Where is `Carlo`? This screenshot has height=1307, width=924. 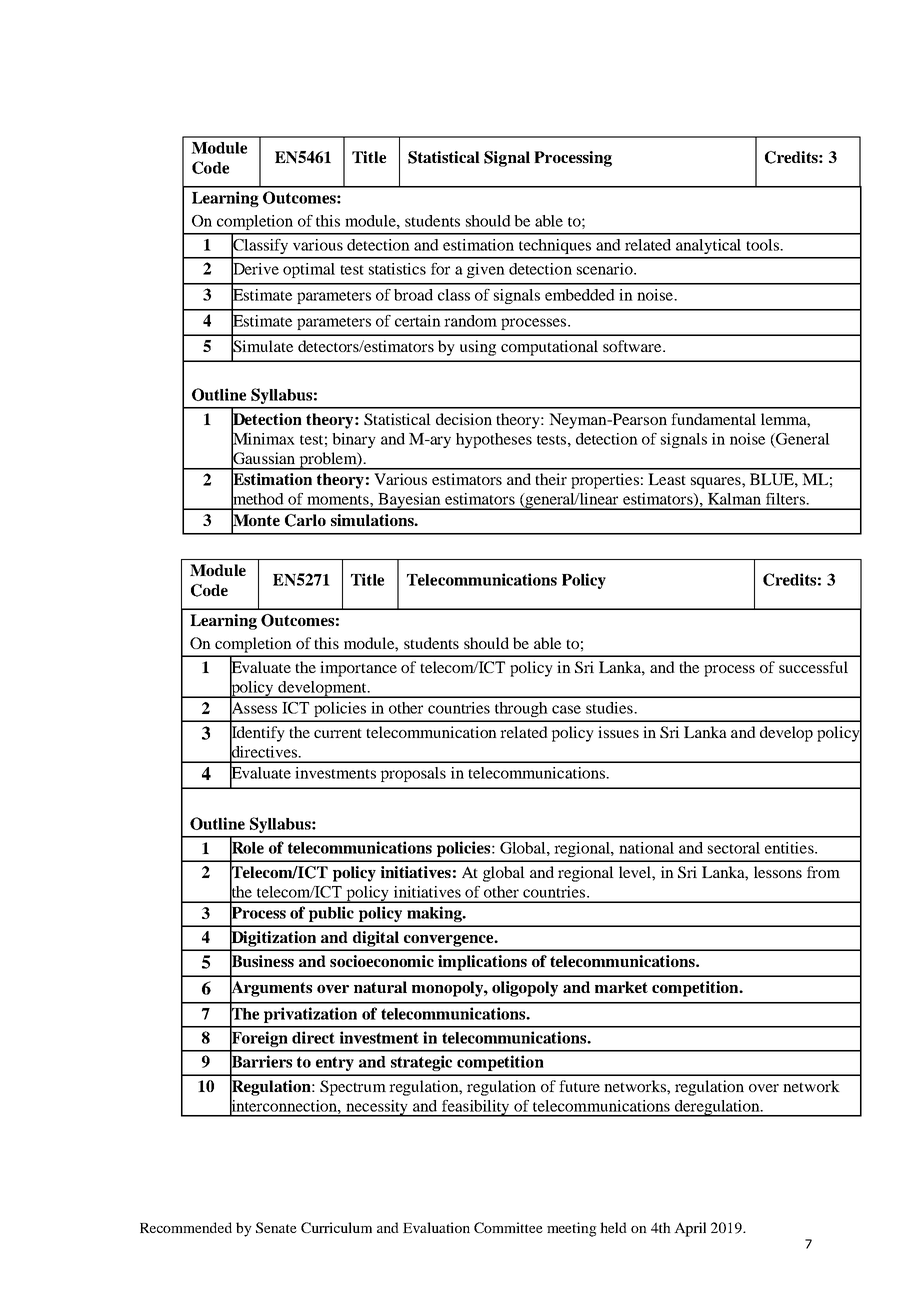 Carlo is located at coordinates (305, 520).
